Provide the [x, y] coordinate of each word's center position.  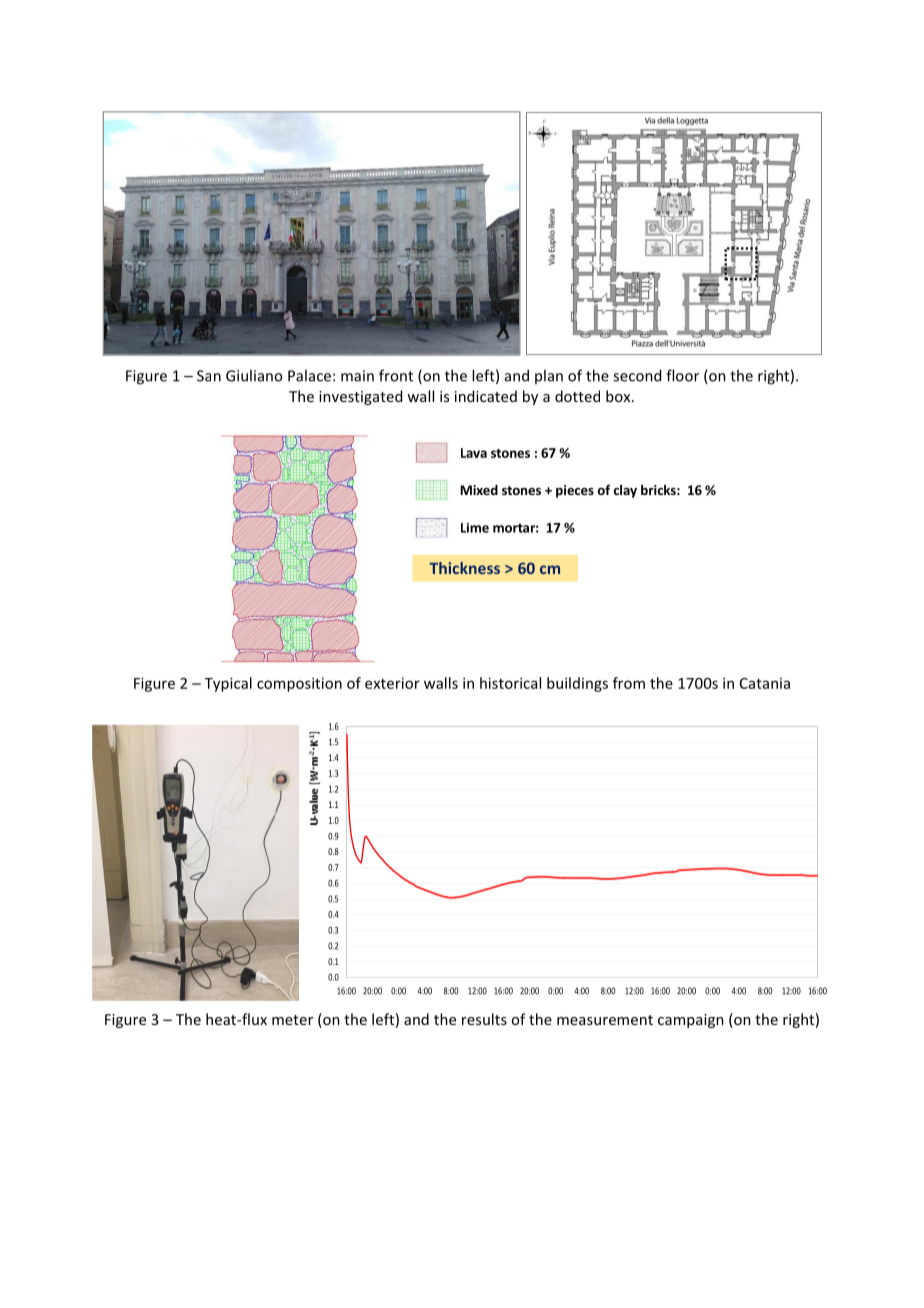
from [629, 683]
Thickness [464, 568]
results [484, 1019]
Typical [228, 684]
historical [510, 683]
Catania [765, 683]
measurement [605, 1020]
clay [625, 491]
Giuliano [254, 375]
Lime [475, 528]
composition [299, 684]
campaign [691, 1021]
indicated [486, 396]
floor [682, 375]
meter [292, 1020]
